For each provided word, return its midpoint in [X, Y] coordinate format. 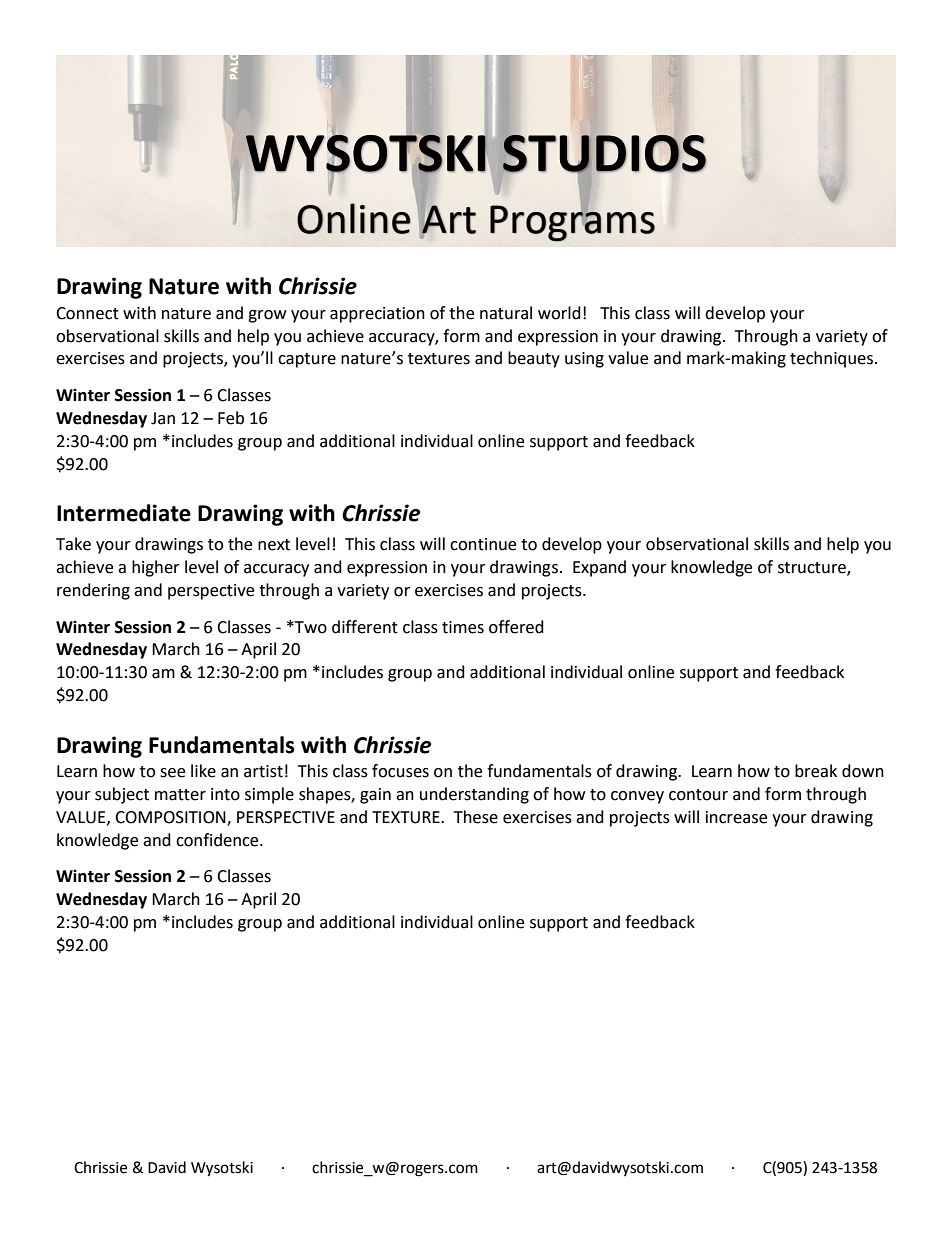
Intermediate [124, 513]
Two [310, 627]
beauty [534, 359]
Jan [163, 418]
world [559, 313]
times [463, 627]
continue [483, 544]
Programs [572, 222]
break [816, 771]
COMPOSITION [171, 818]
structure [813, 569]
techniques [833, 359]
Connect [87, 313]
